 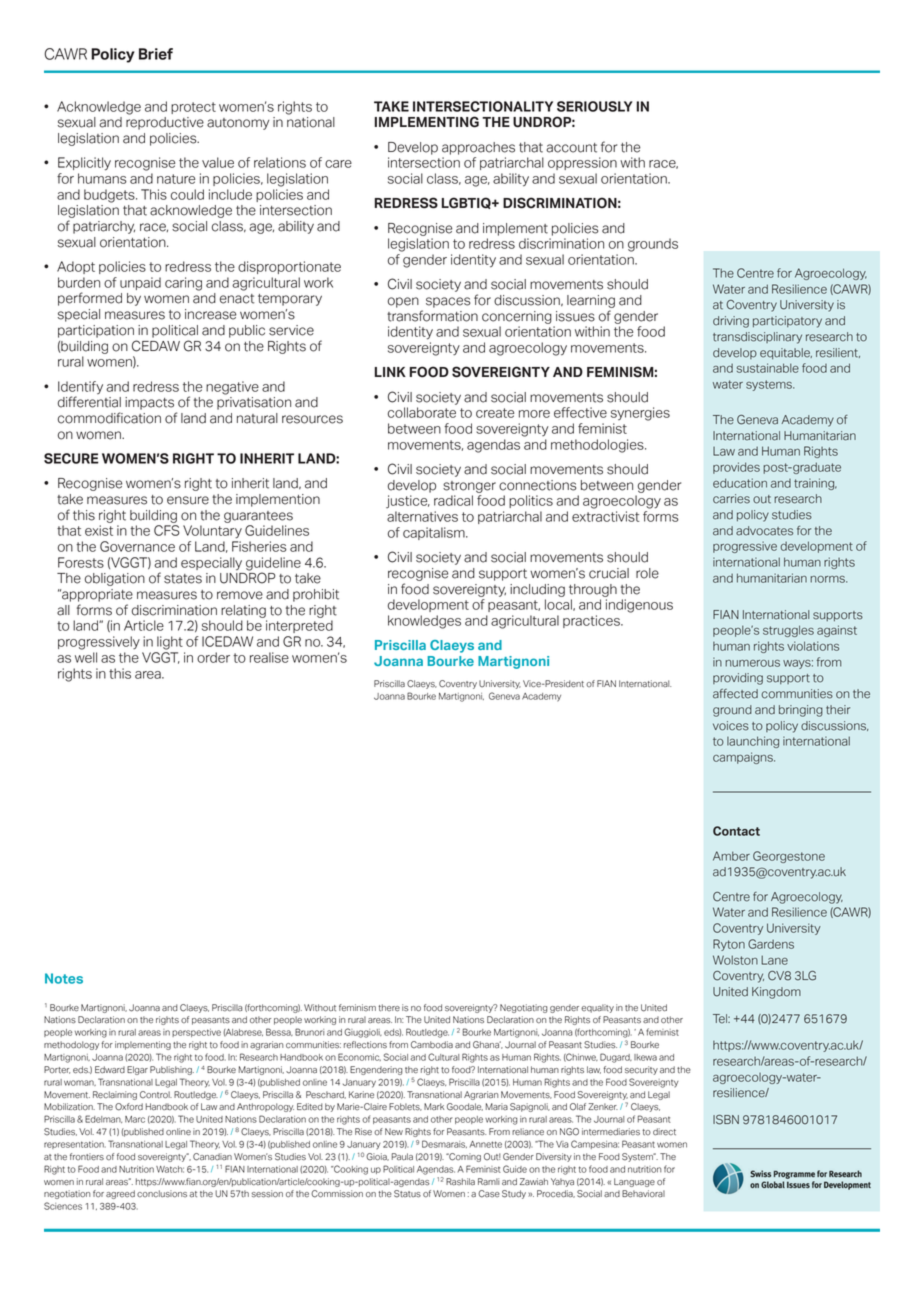 I want to click on approaches, so click(x=478, y=148).
